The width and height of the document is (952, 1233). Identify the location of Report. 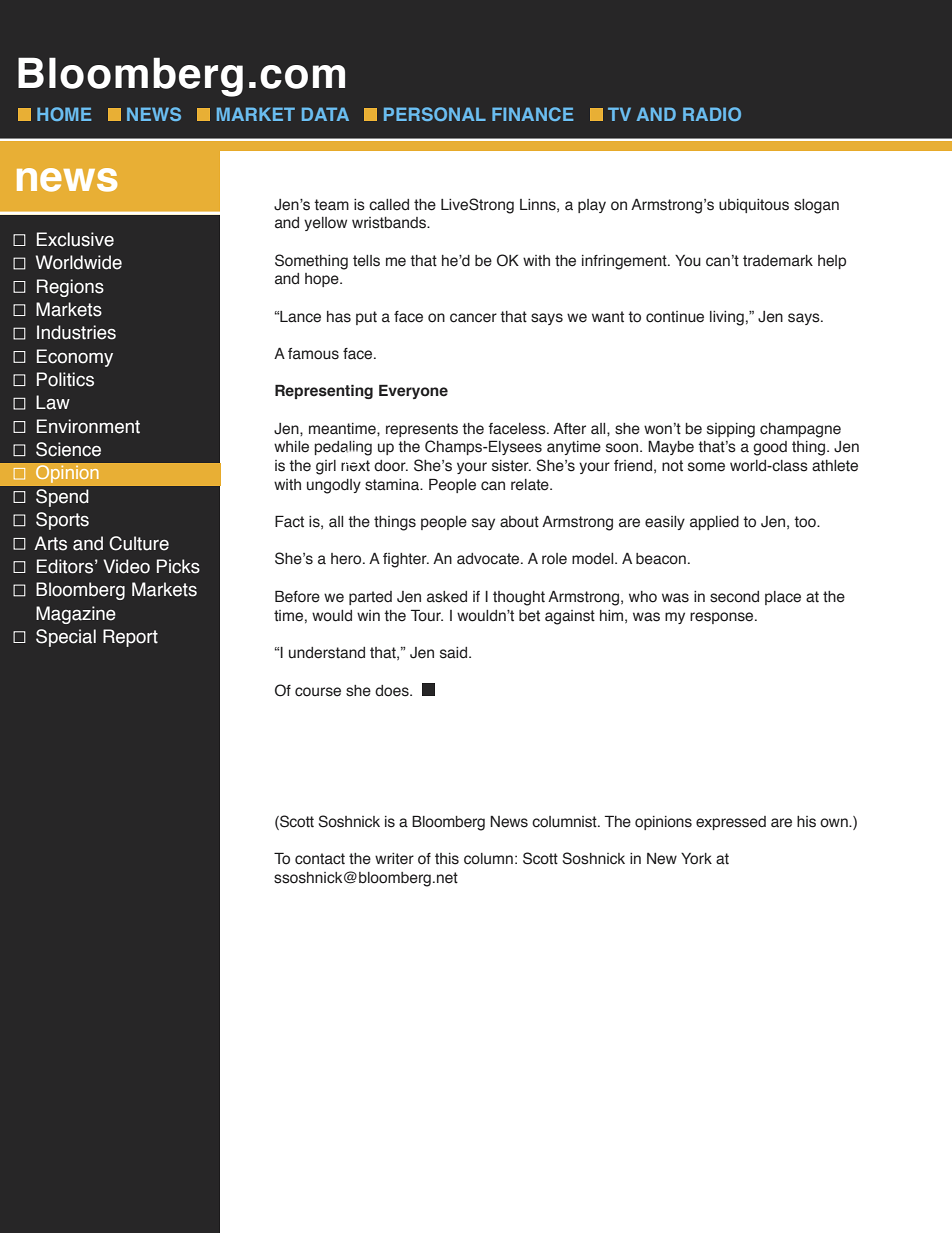
(130, 638).
